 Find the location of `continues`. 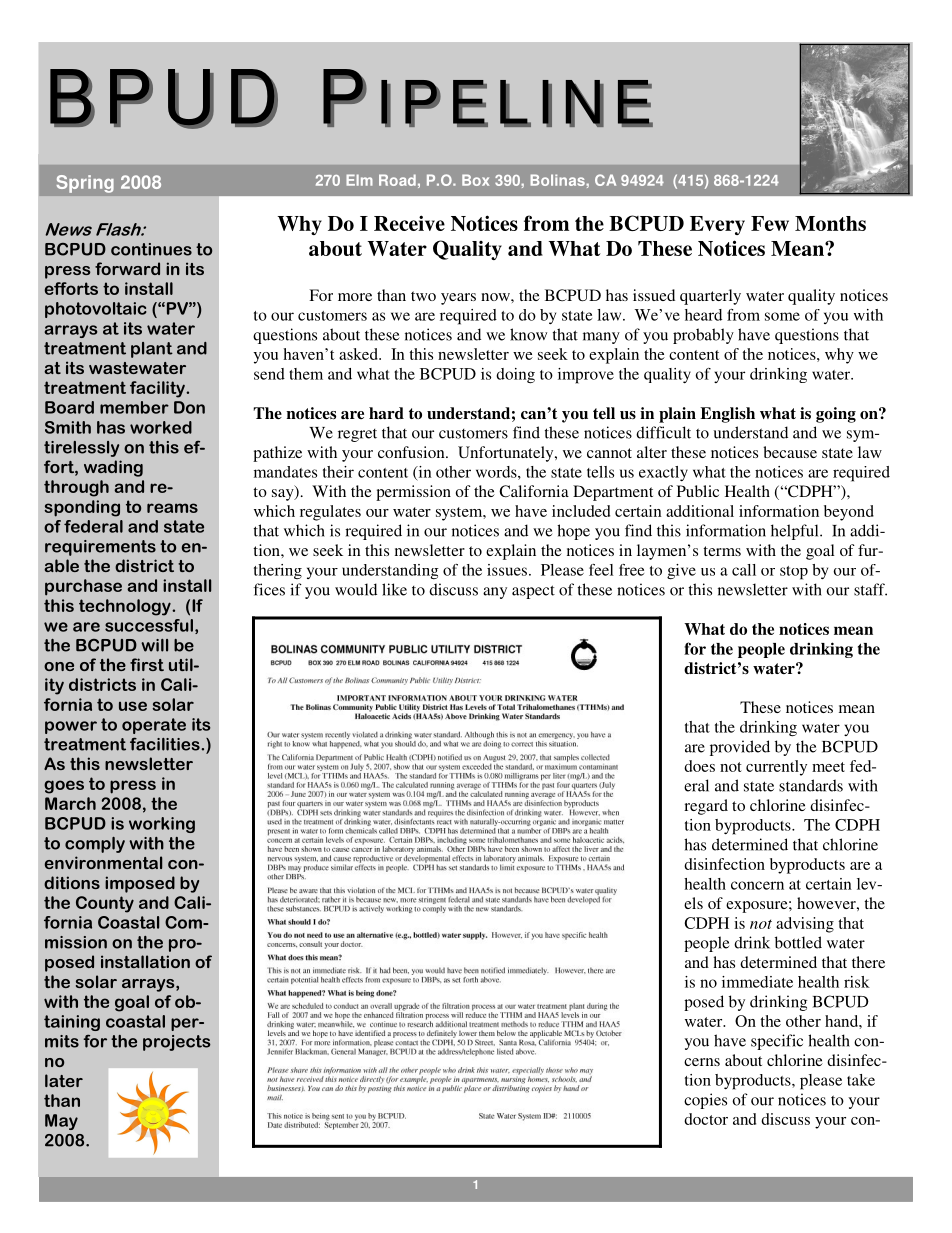

continues is located at coordinates (151, 249).
